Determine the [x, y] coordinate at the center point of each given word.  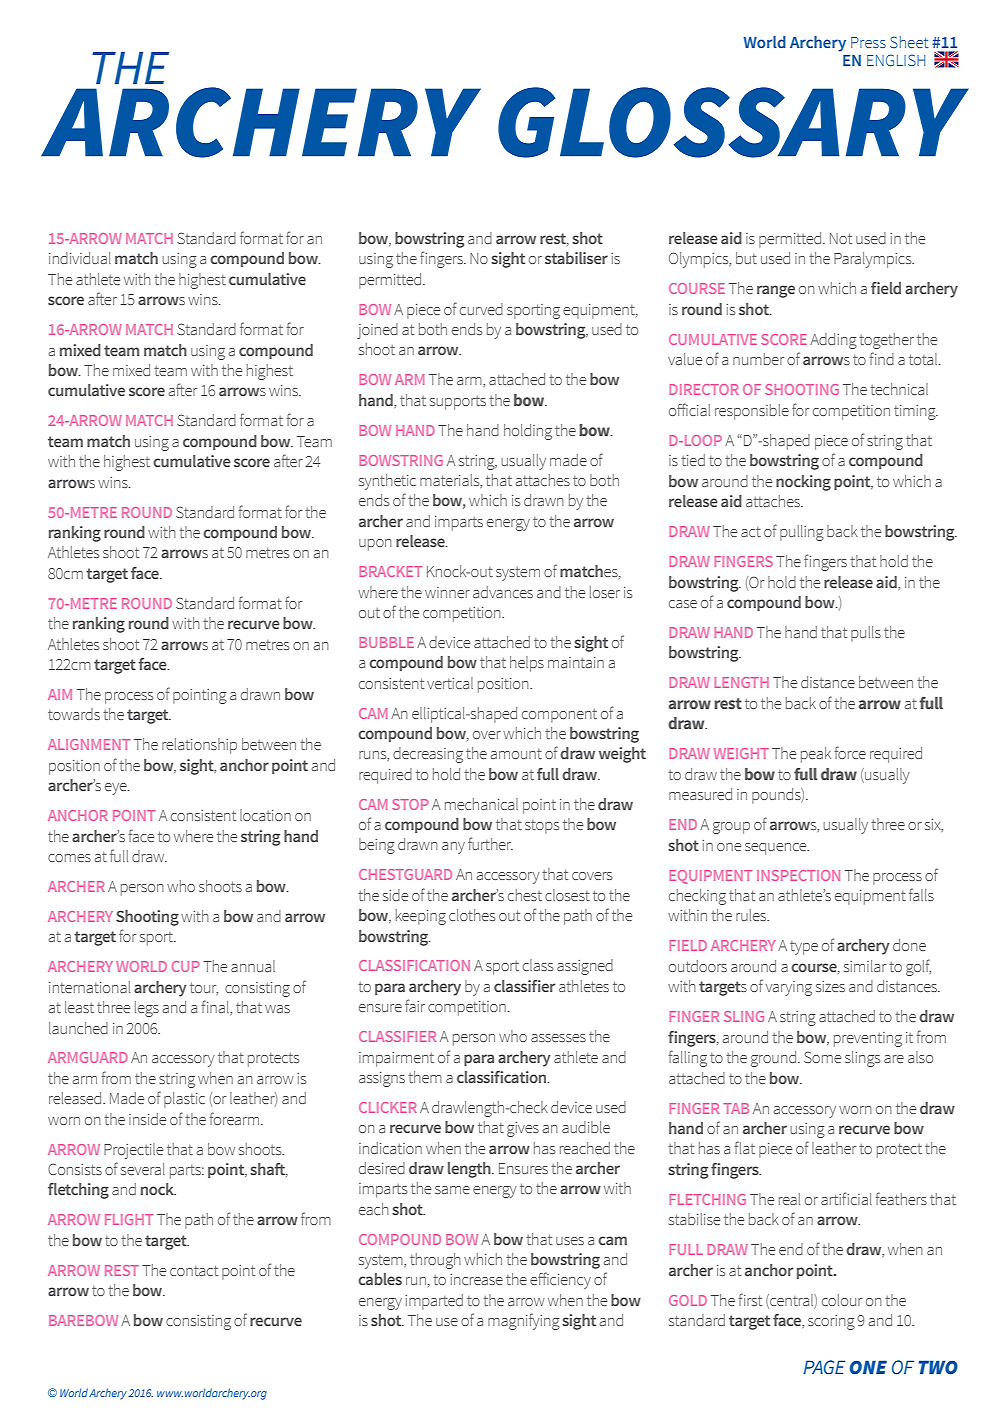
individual [80, 258]
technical [899, 389]
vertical [450, 683]
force [850, 752]
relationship [199, 746]
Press [868, 42]
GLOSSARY [733, 122]
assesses [558, 1038]
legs [147, 1009]
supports [458, 403]
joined [377, 331]
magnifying [524, 1321]
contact [194, 1270]
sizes [830, 986]
